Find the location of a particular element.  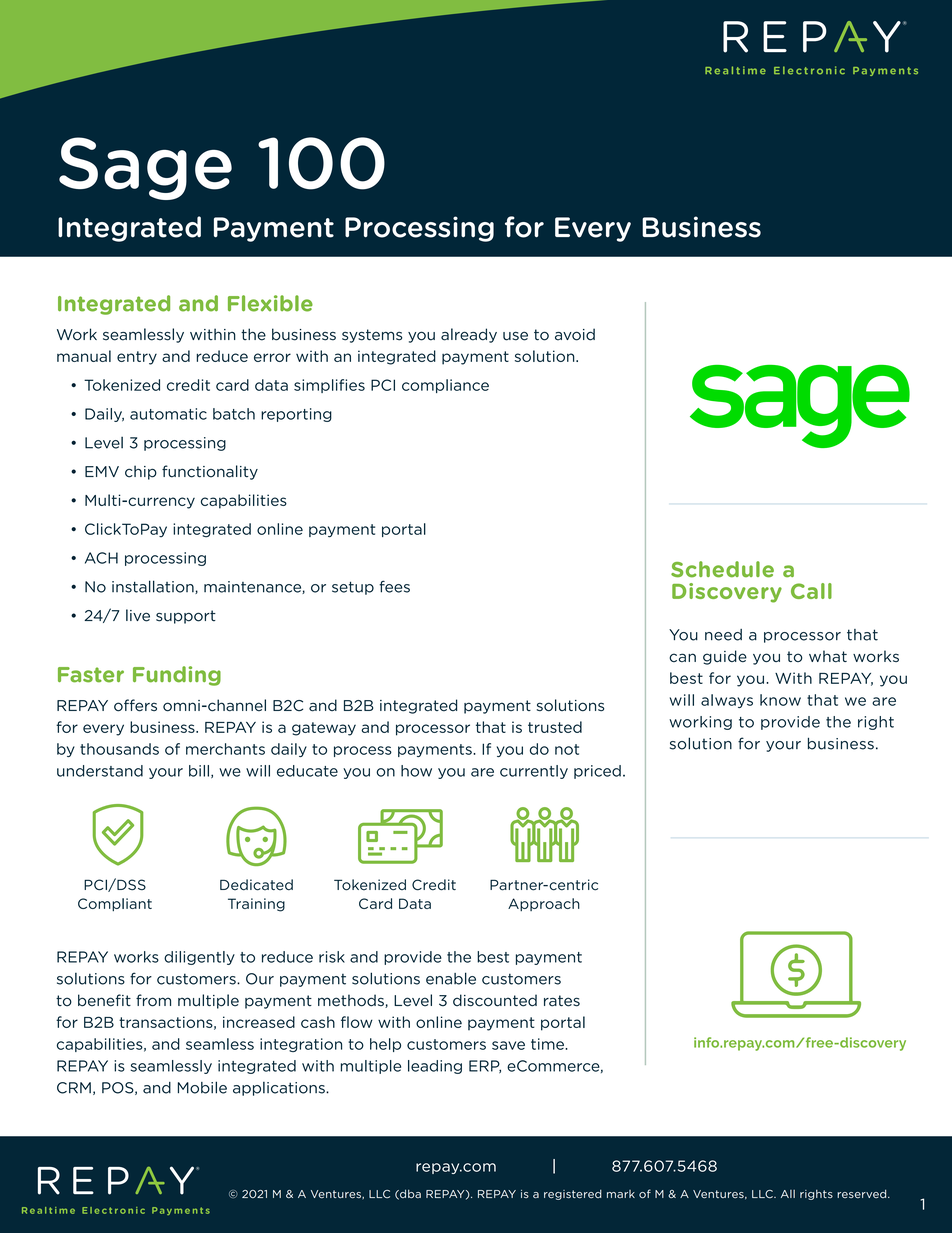

already is located at coordinates (469, 335).
